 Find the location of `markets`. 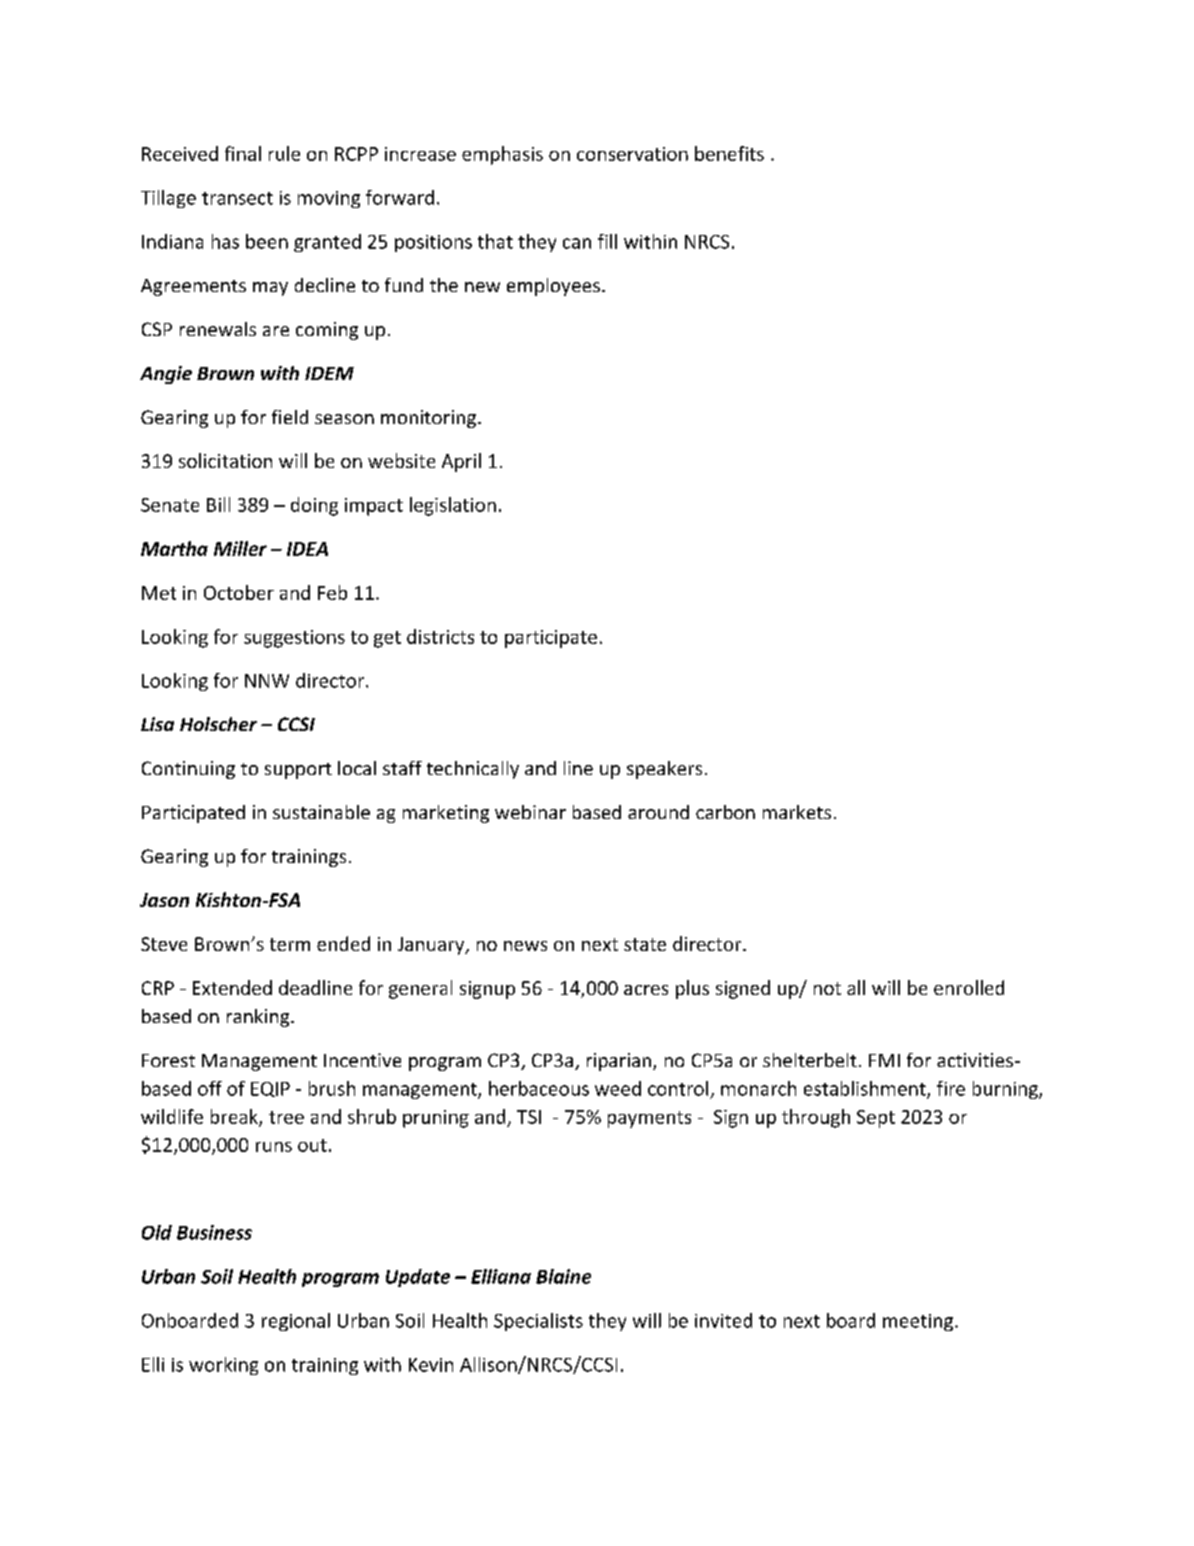

markets is located at coordinates (797, 812).
